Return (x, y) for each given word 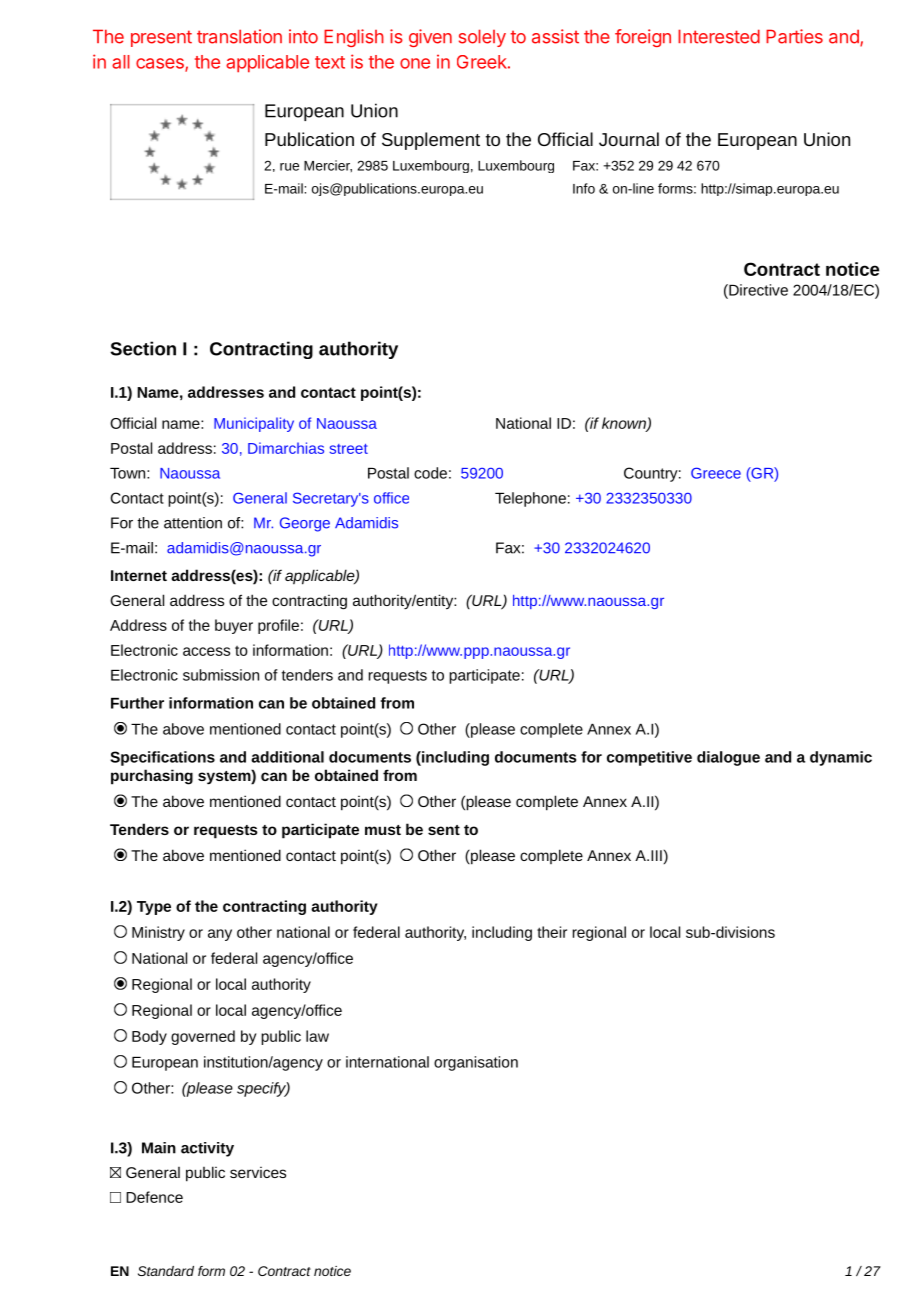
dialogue (728, 758)
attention (193, 523)
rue (289, 167)
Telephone (530, 499)
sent (444, 830)
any (220, 935)
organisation (476, 1063)
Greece (716, 473)
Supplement (431, 141)
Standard (166, 1271)
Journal (629, 139)
